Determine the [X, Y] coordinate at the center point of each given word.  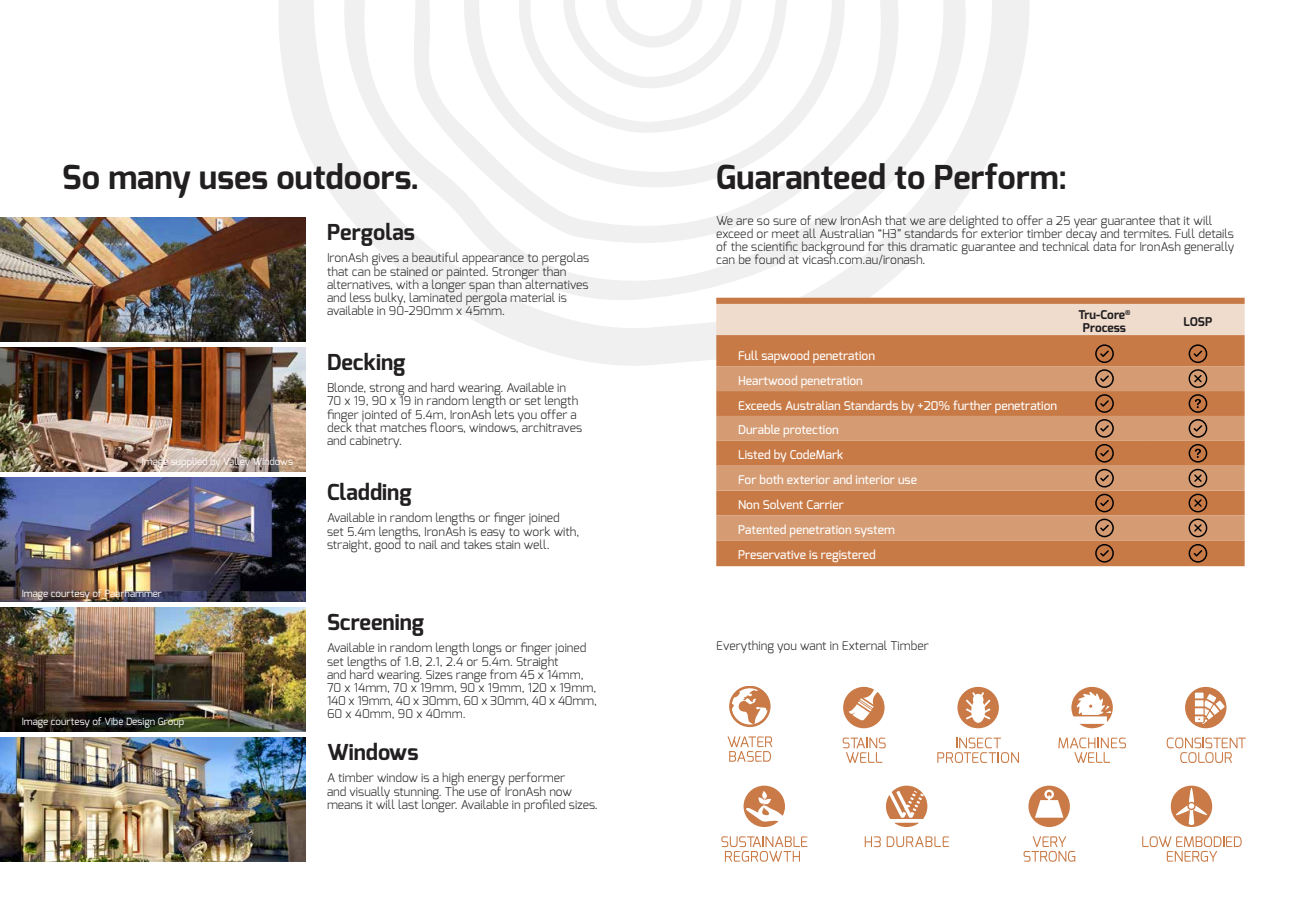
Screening [376, 625]
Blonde [347, 387]
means [345, 805]
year [1085, 223]
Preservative [772, 554]
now [561, 792]
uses [233, 180]
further [972, 405]
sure [785, 221]
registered [848, 555]
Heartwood [768, 380]
